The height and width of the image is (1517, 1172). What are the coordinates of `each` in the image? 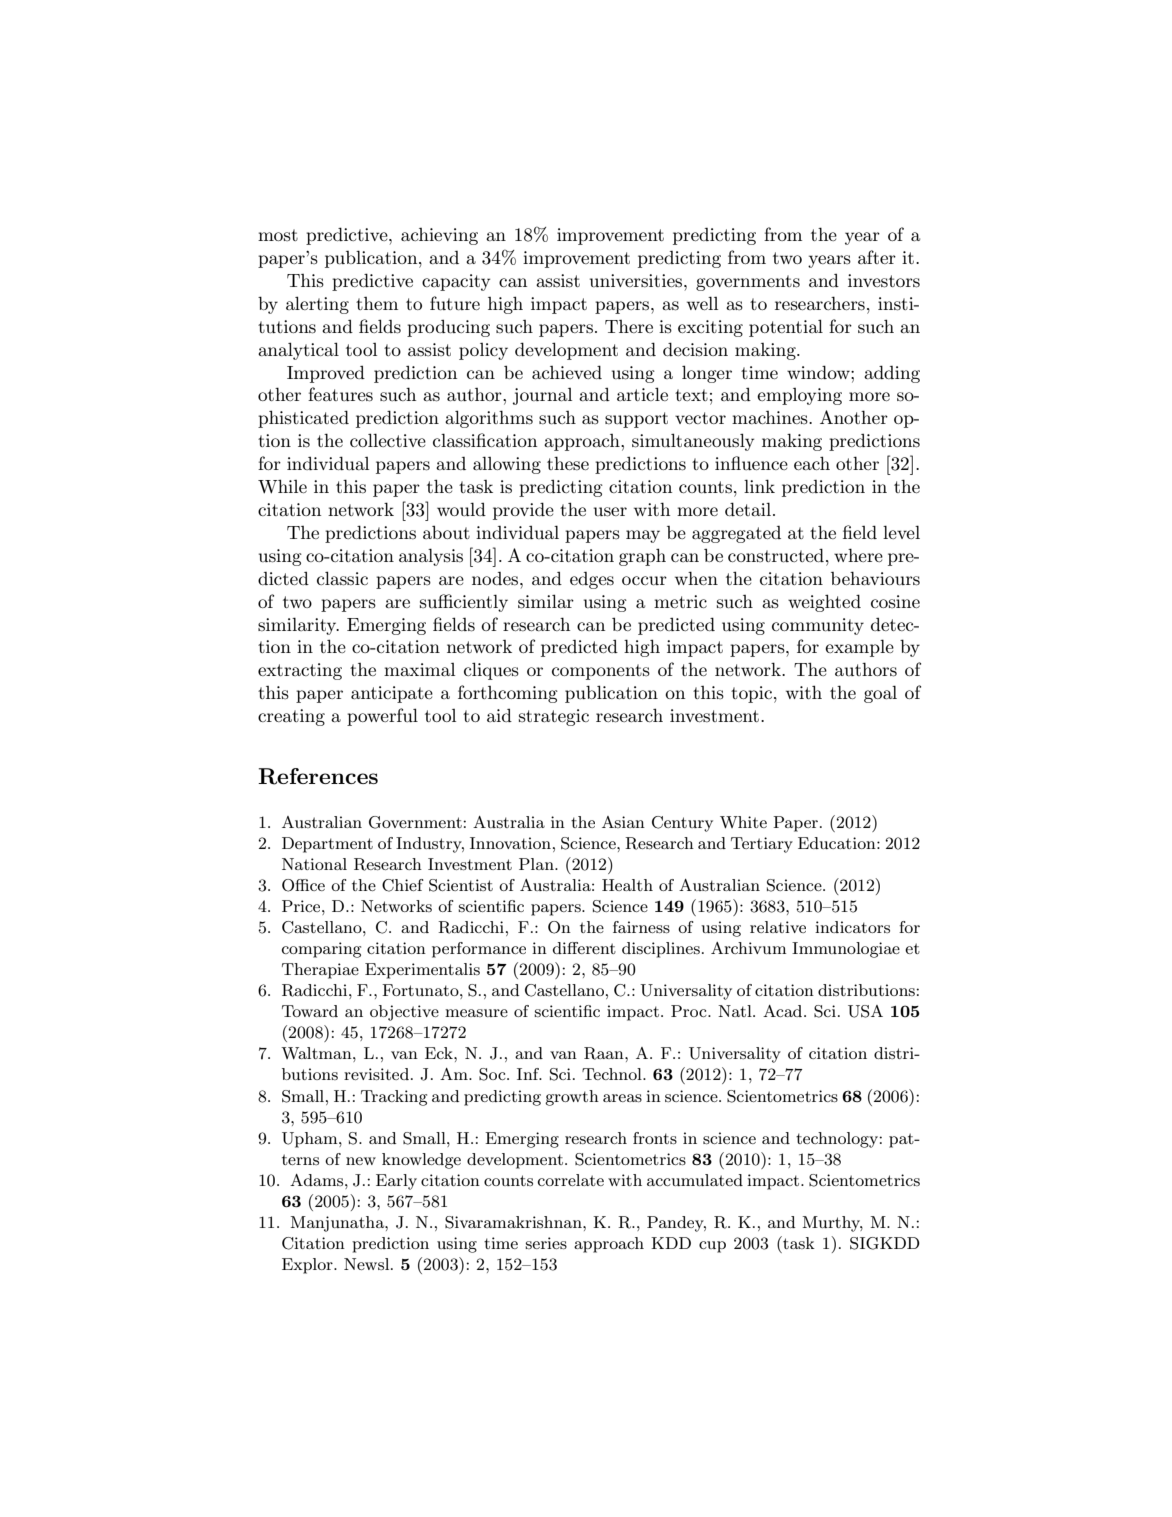 It's located at (812, 463).
